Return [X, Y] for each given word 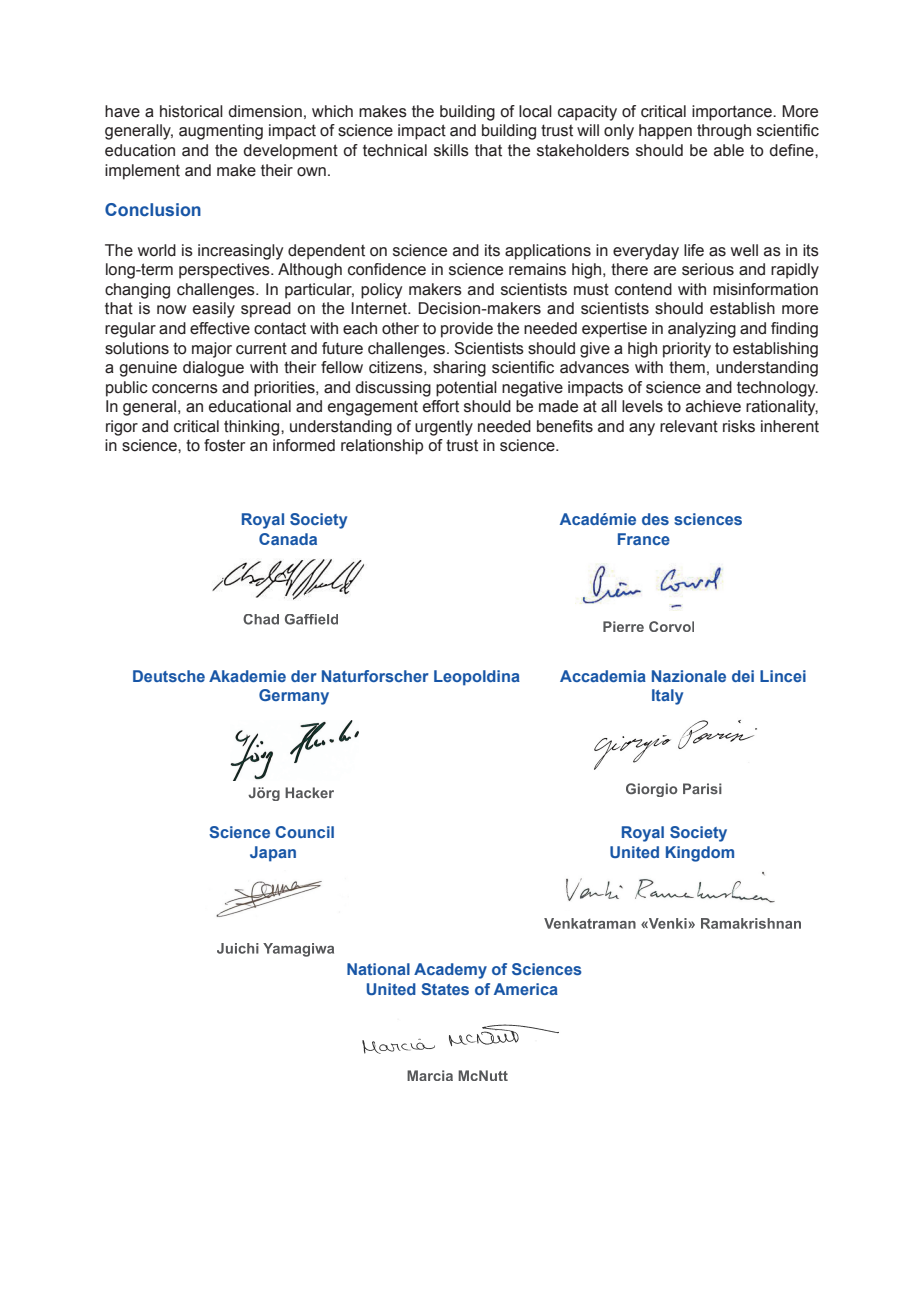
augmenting [221, 132]
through [724, 132]
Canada [288, 539]
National [378, 969]
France [644, 539]
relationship [382, 447]
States [445, 989]
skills [451, 150]
